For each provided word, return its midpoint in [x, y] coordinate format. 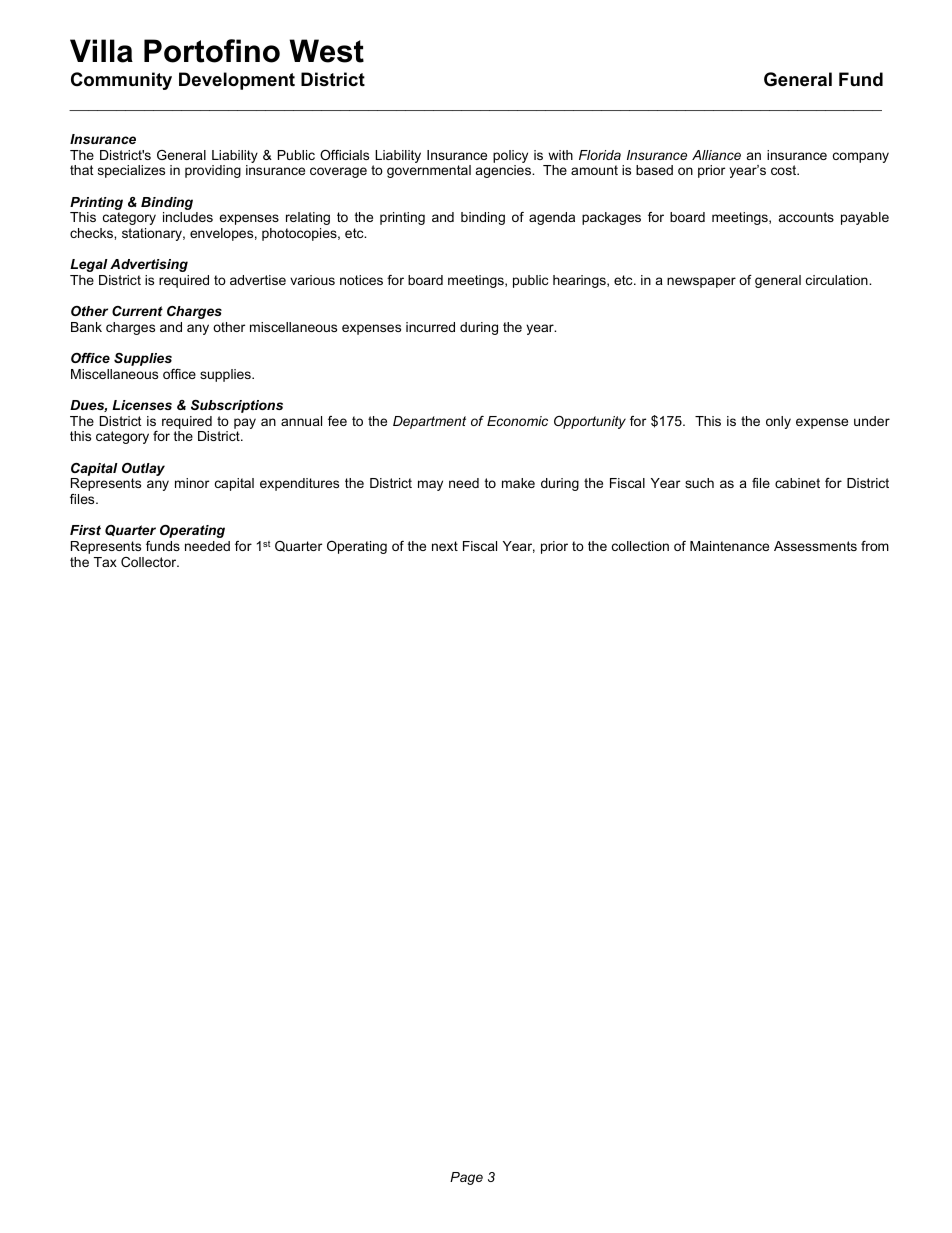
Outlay [143, 471]
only [778, 422]
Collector [150, 562]
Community [121, 81]
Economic [517, 421]
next [445, 546]
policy [510, 158]
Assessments [815, 546]
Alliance [716, 155]
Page [466, 1178]
